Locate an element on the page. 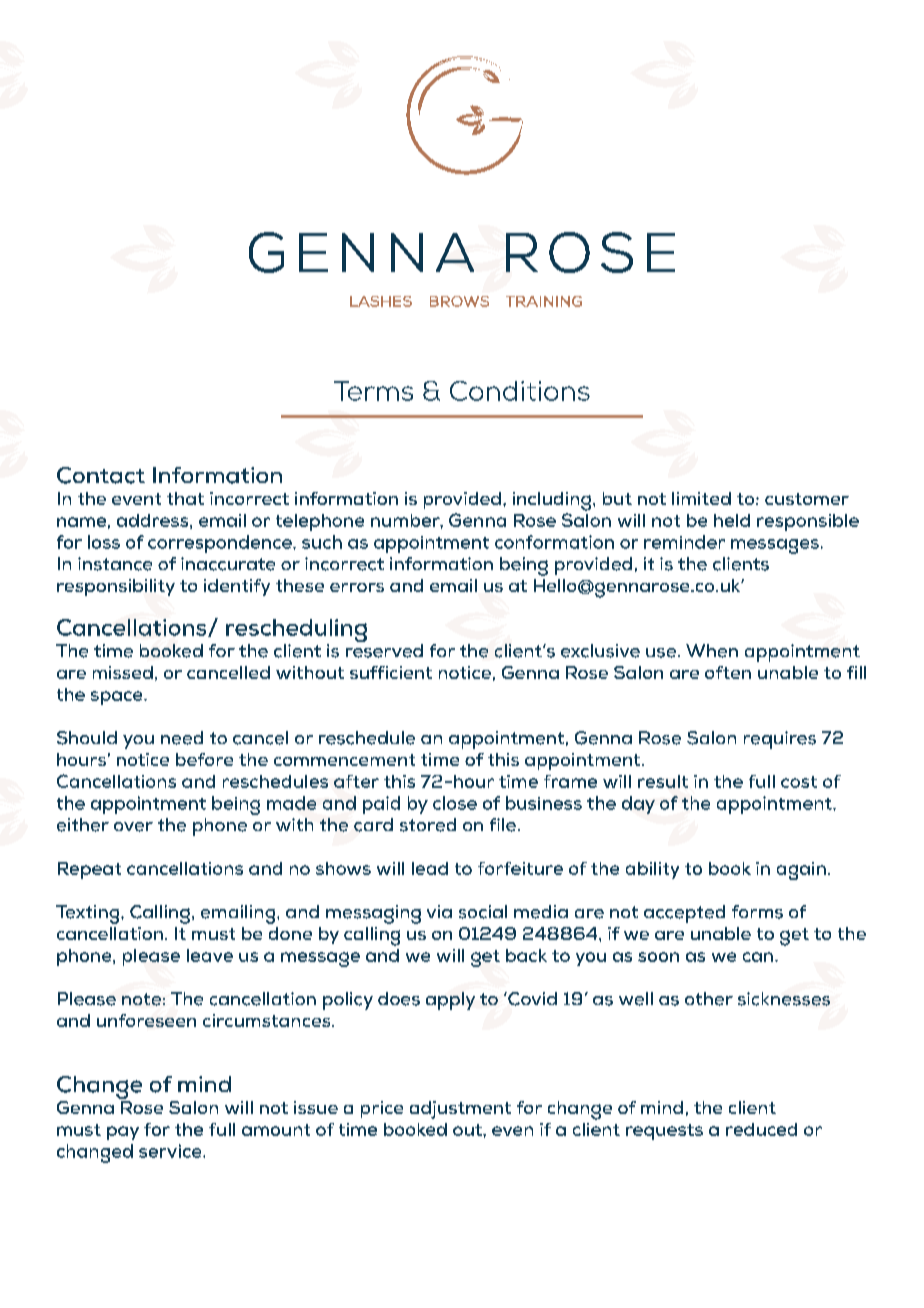 Image resolution: width=924 pixels, height=1308 pixels. When is located at coordinates (712, 651).
